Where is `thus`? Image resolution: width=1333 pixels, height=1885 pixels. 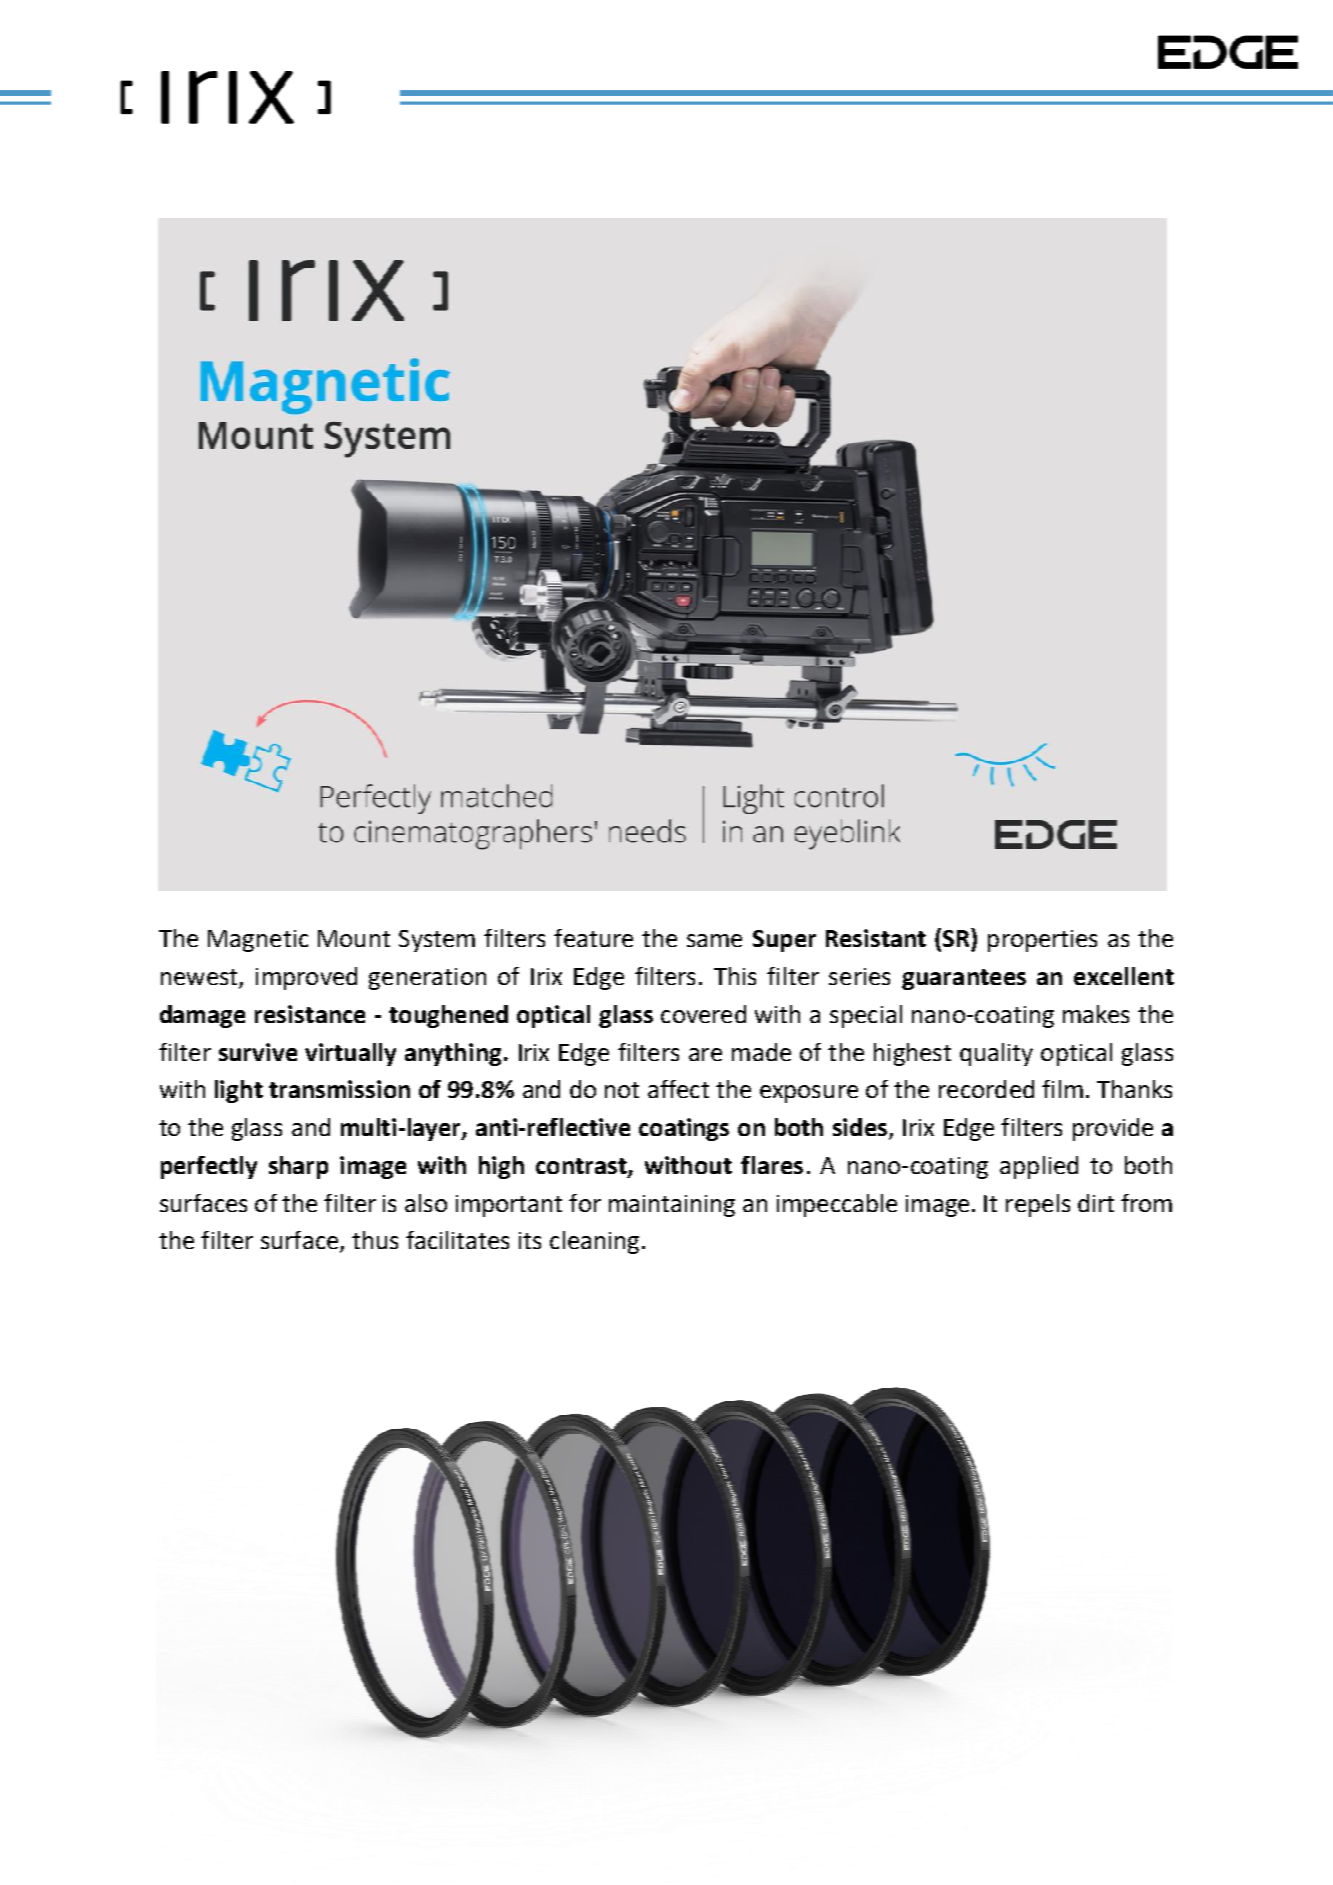
thus is located at coordinates (375, 1240).
